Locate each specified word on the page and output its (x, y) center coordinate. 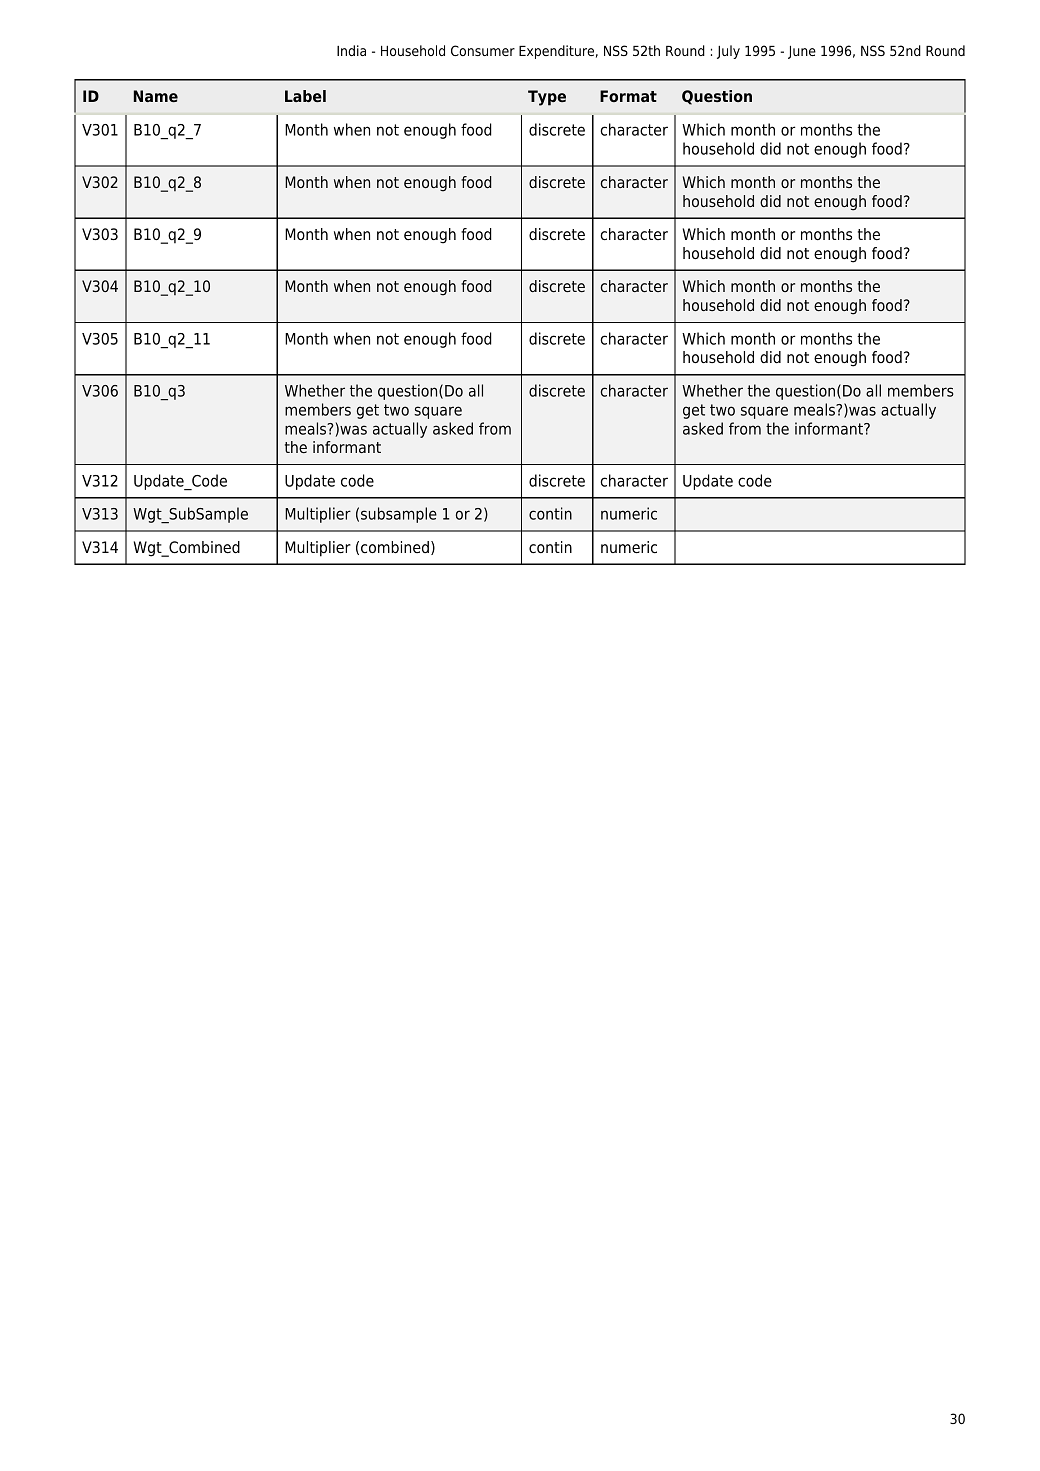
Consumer (483, 50)
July (728, 52)
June (802, 52)
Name (156, 96)
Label (305, 96)
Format (628, 96)
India (351, 50)
